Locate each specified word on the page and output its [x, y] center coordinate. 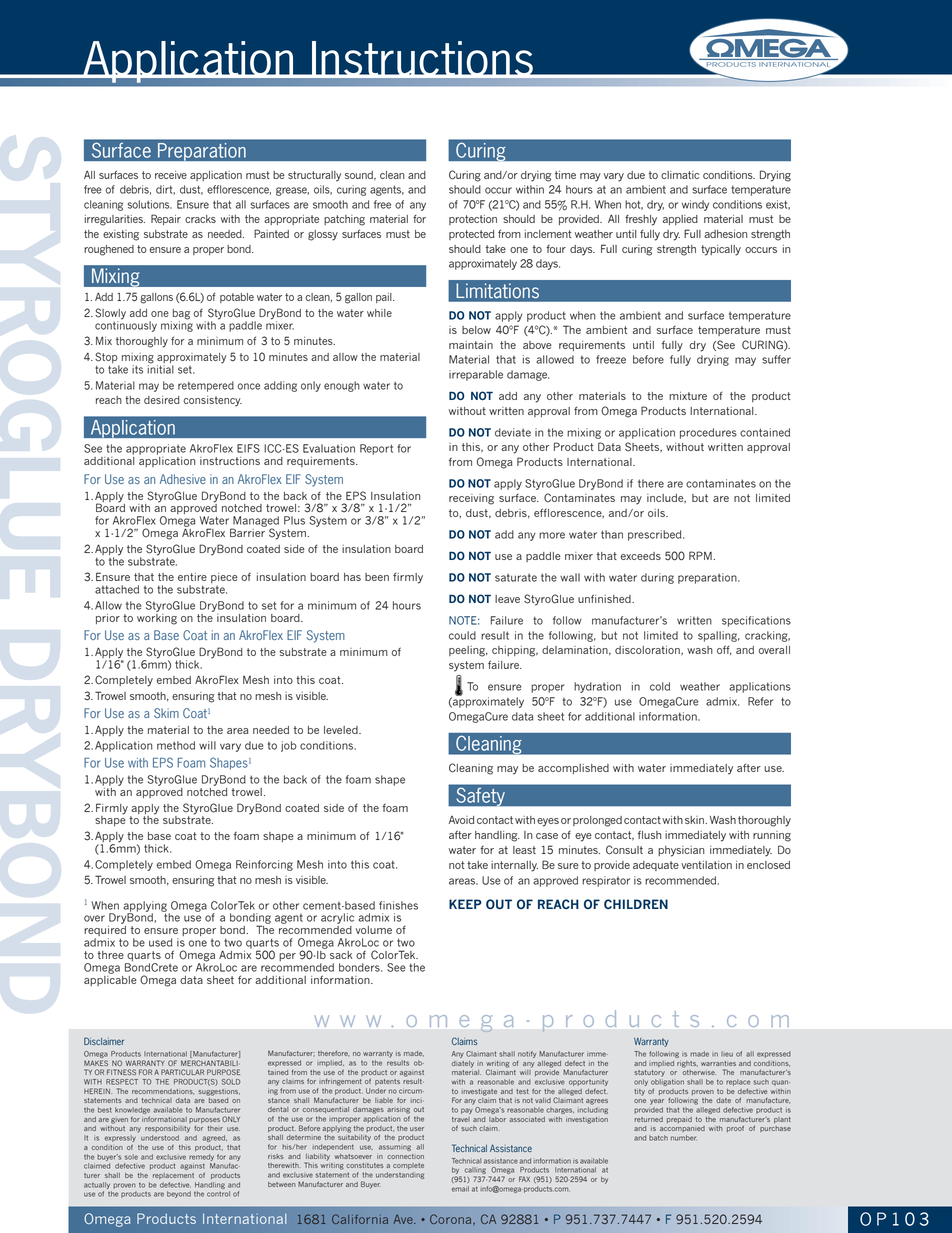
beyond [179, 1194]
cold [660, 686]
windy [695, 205]
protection [473, 220]
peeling [468, 651]
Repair [166, 219]
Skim [166, 713]
